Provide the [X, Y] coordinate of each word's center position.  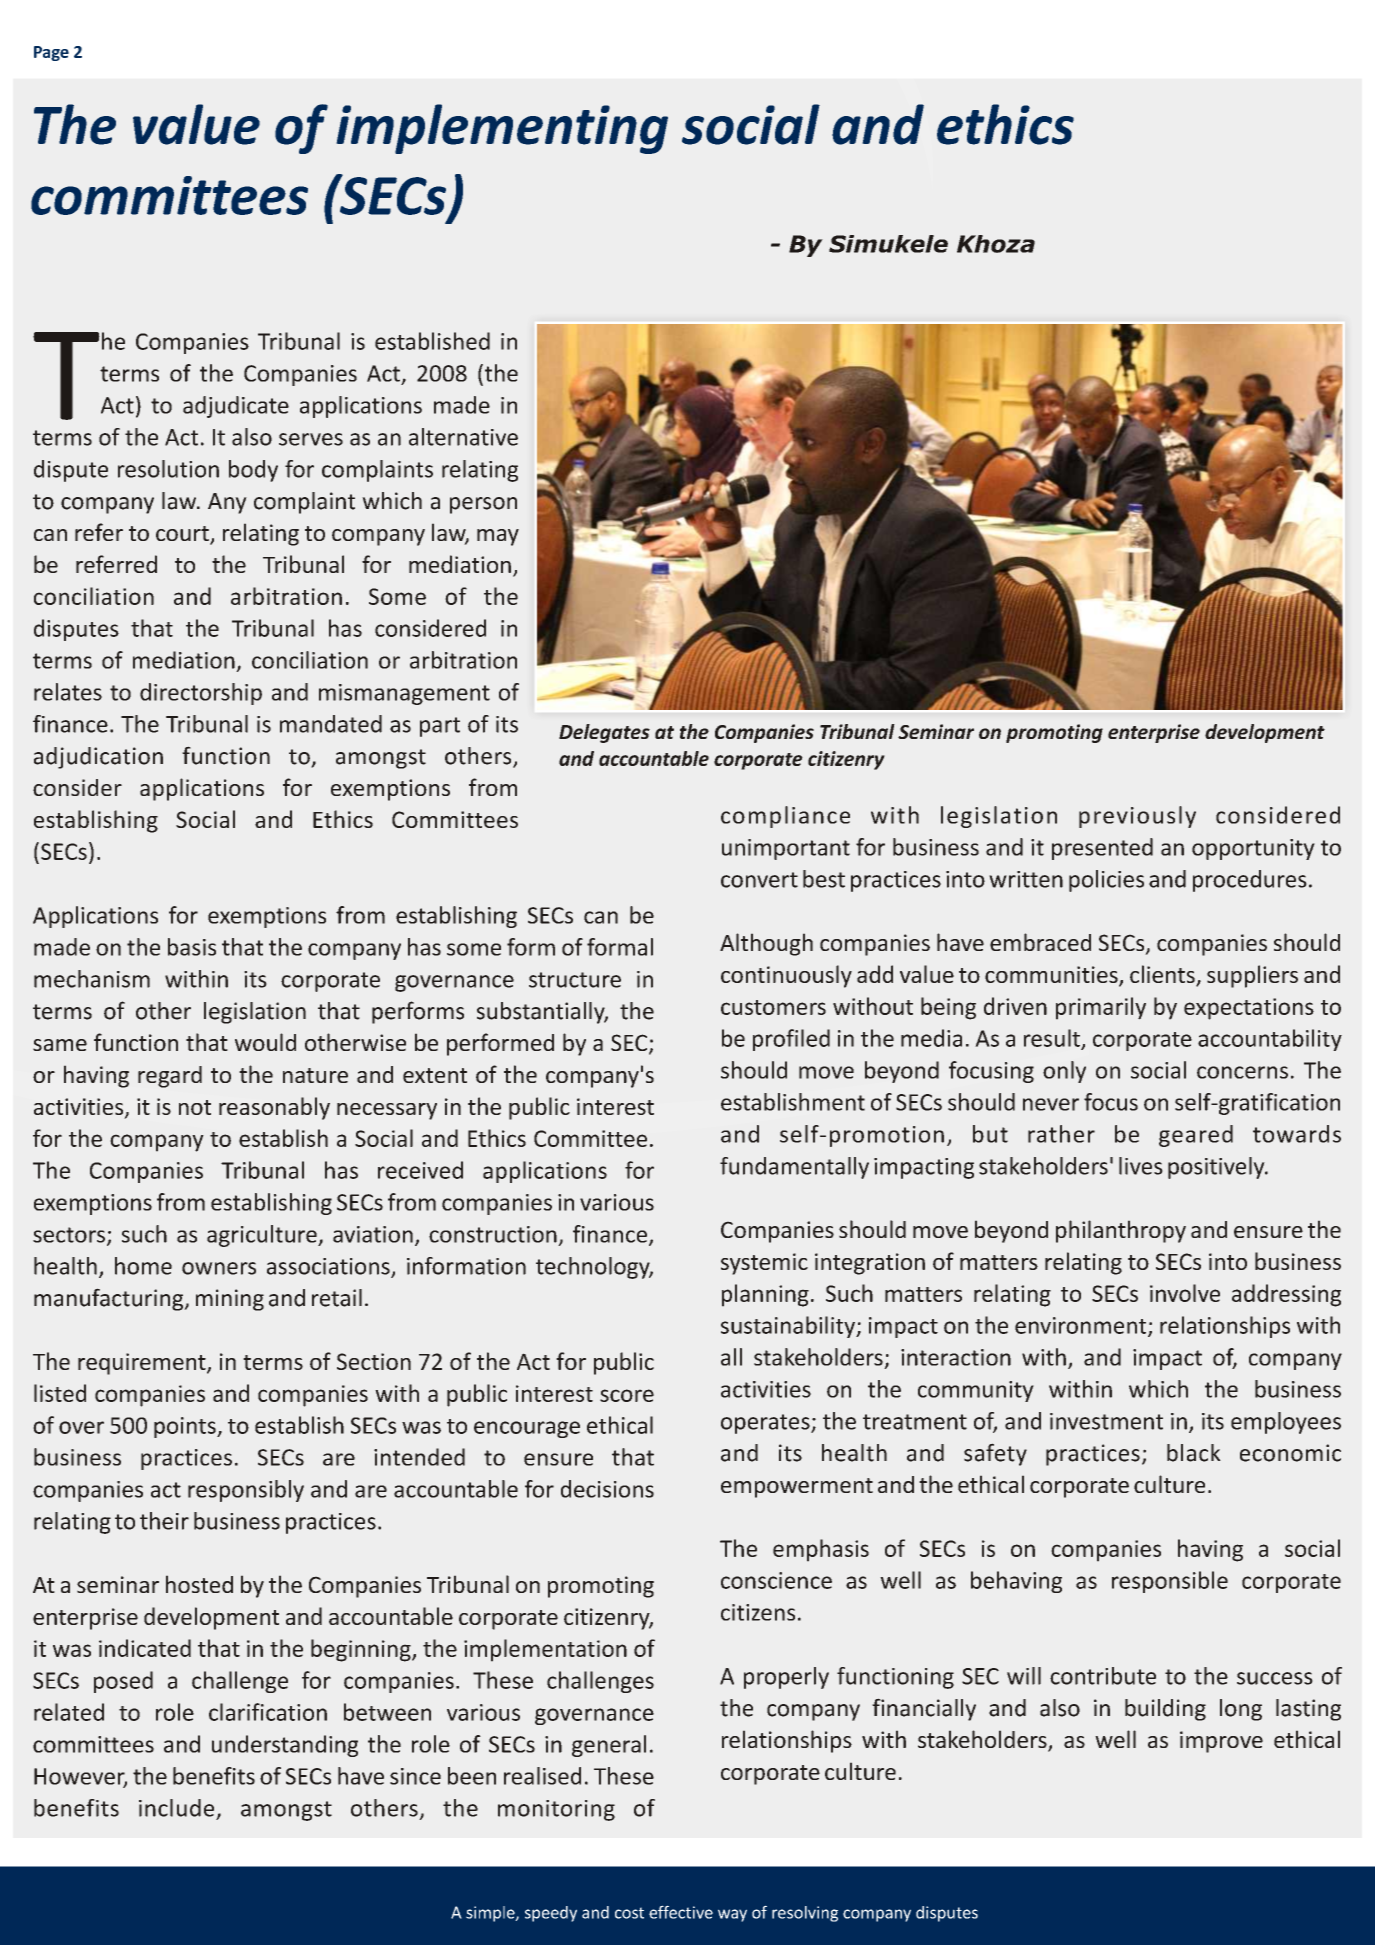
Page [51, 53]
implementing [502, 129]
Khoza [996, 244]
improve [1221, 1742]
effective [681, 1912]
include [176, 1808]
